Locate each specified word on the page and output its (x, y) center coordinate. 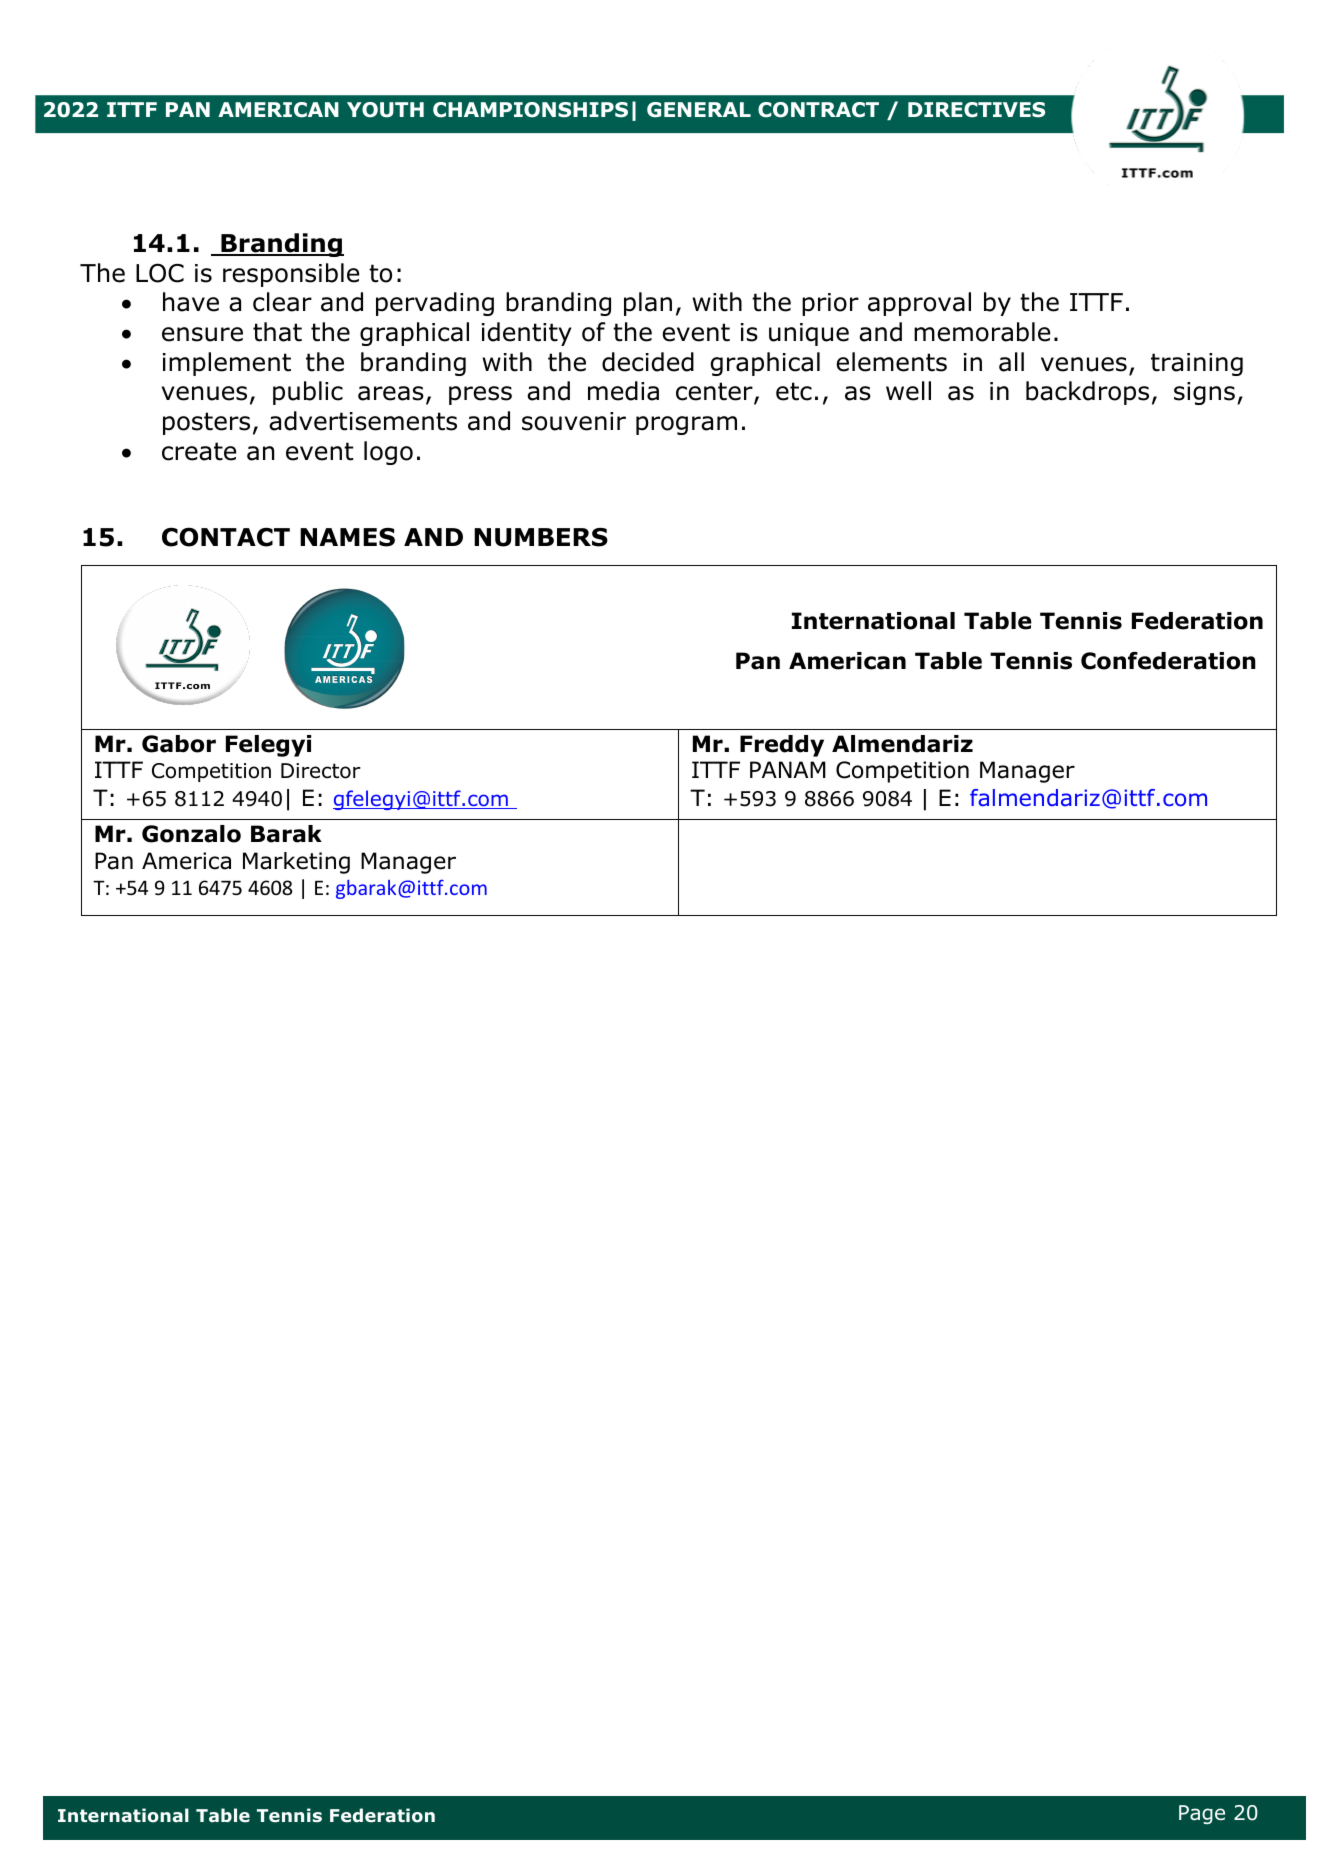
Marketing (296, 863)
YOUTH (385, 110)
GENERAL (699, 110)
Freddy (782, 746)
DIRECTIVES (976, 110)
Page (1202, 1814)
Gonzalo (191, 834)
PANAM (788, 769)
